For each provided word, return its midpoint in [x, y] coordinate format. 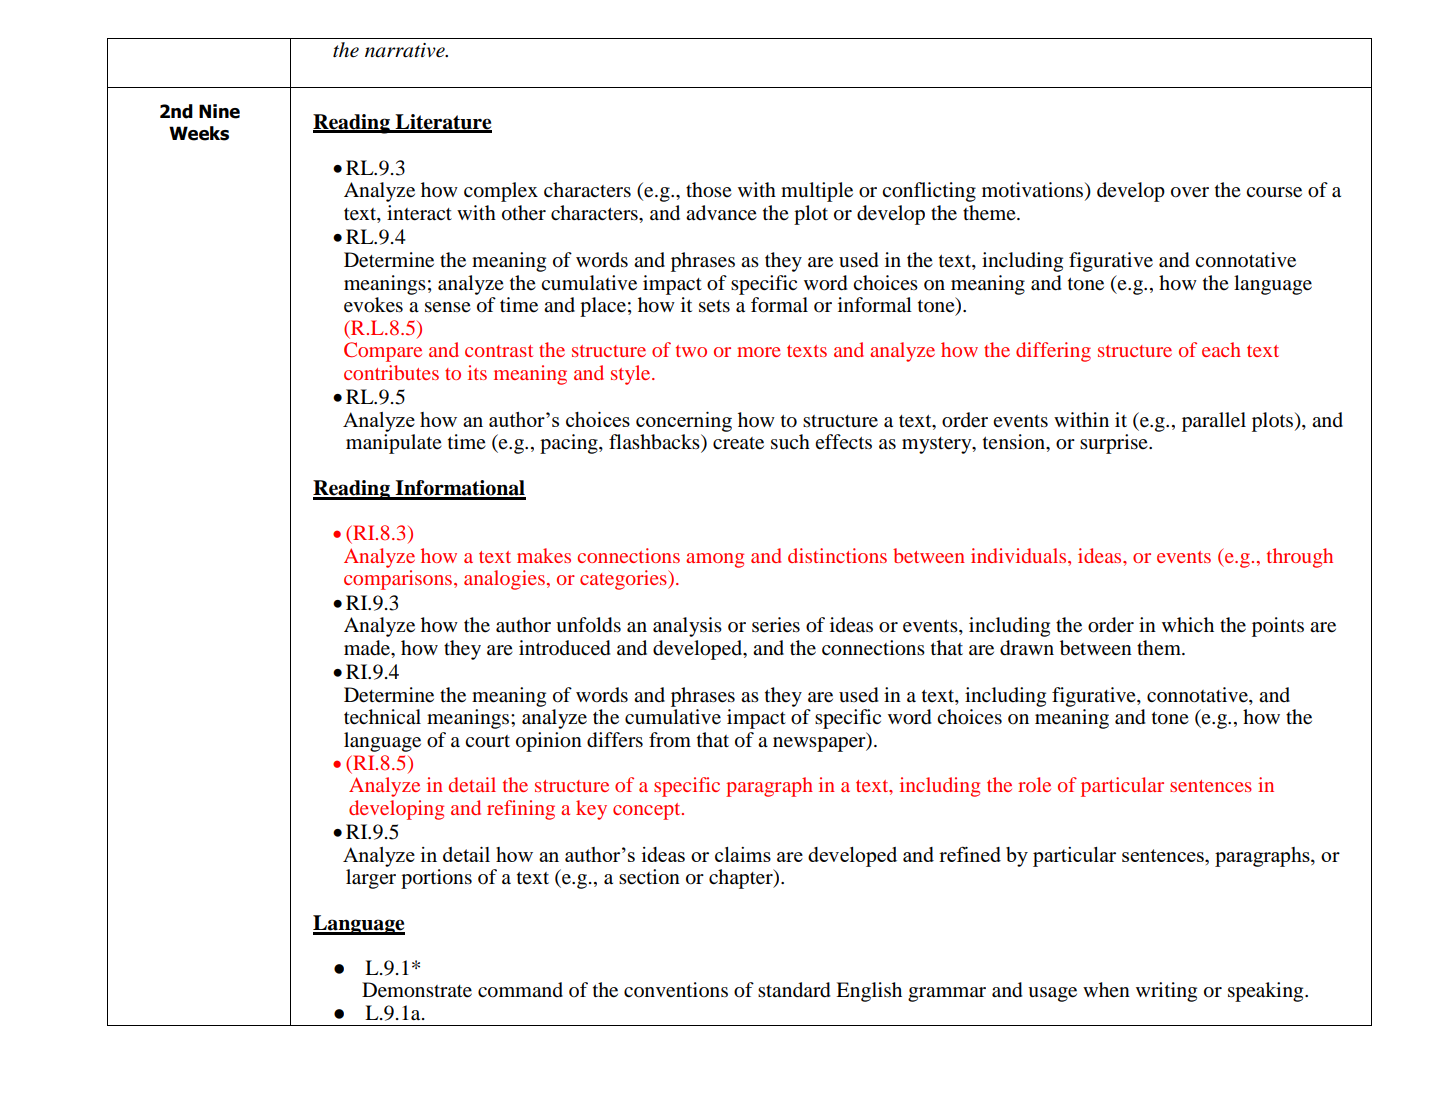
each [1221, 349]
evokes [373, 305]
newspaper [820, 744]
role [1034, 784]
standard [794, 990]
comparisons [399, 580]
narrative [406, 50]
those [709, 190]
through [1300, 558]
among [715, 560]
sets [714, 306]
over [1190, 192]
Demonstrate [417, 990]
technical [382, 717]
